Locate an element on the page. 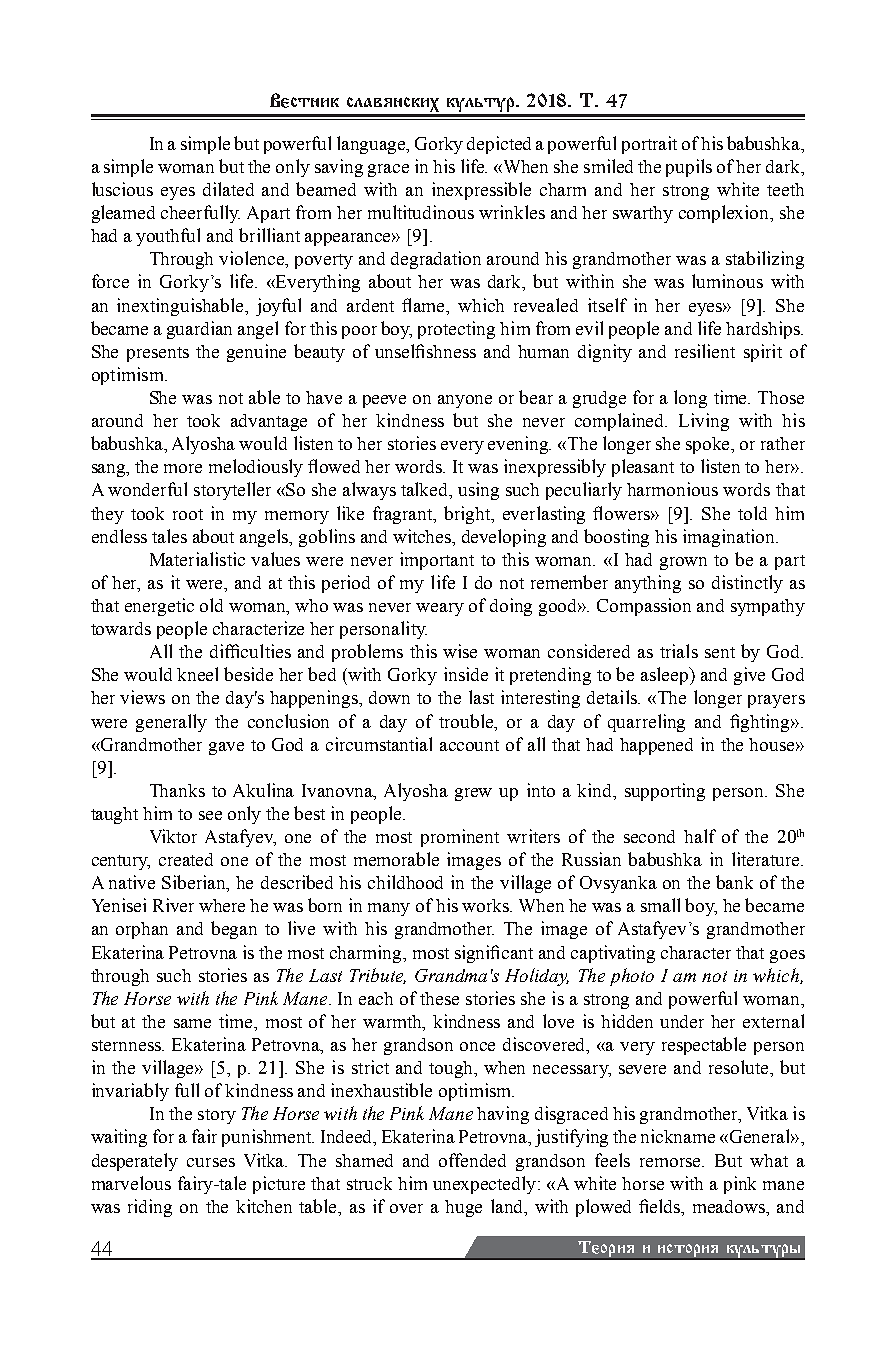  inside is located at coordinates (466, 674).
